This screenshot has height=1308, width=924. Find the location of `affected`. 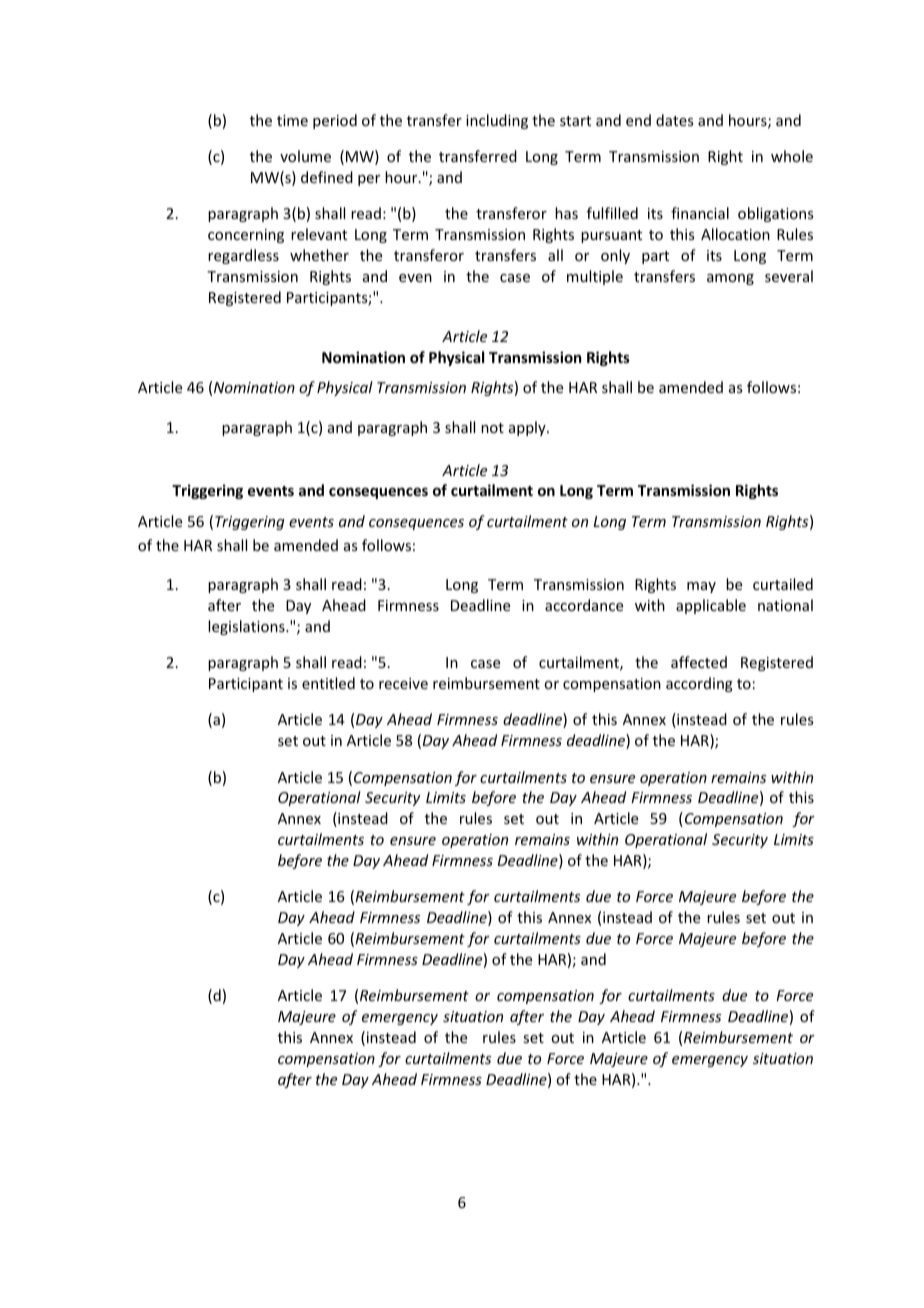

affected is located at coordinates (699, 662).
